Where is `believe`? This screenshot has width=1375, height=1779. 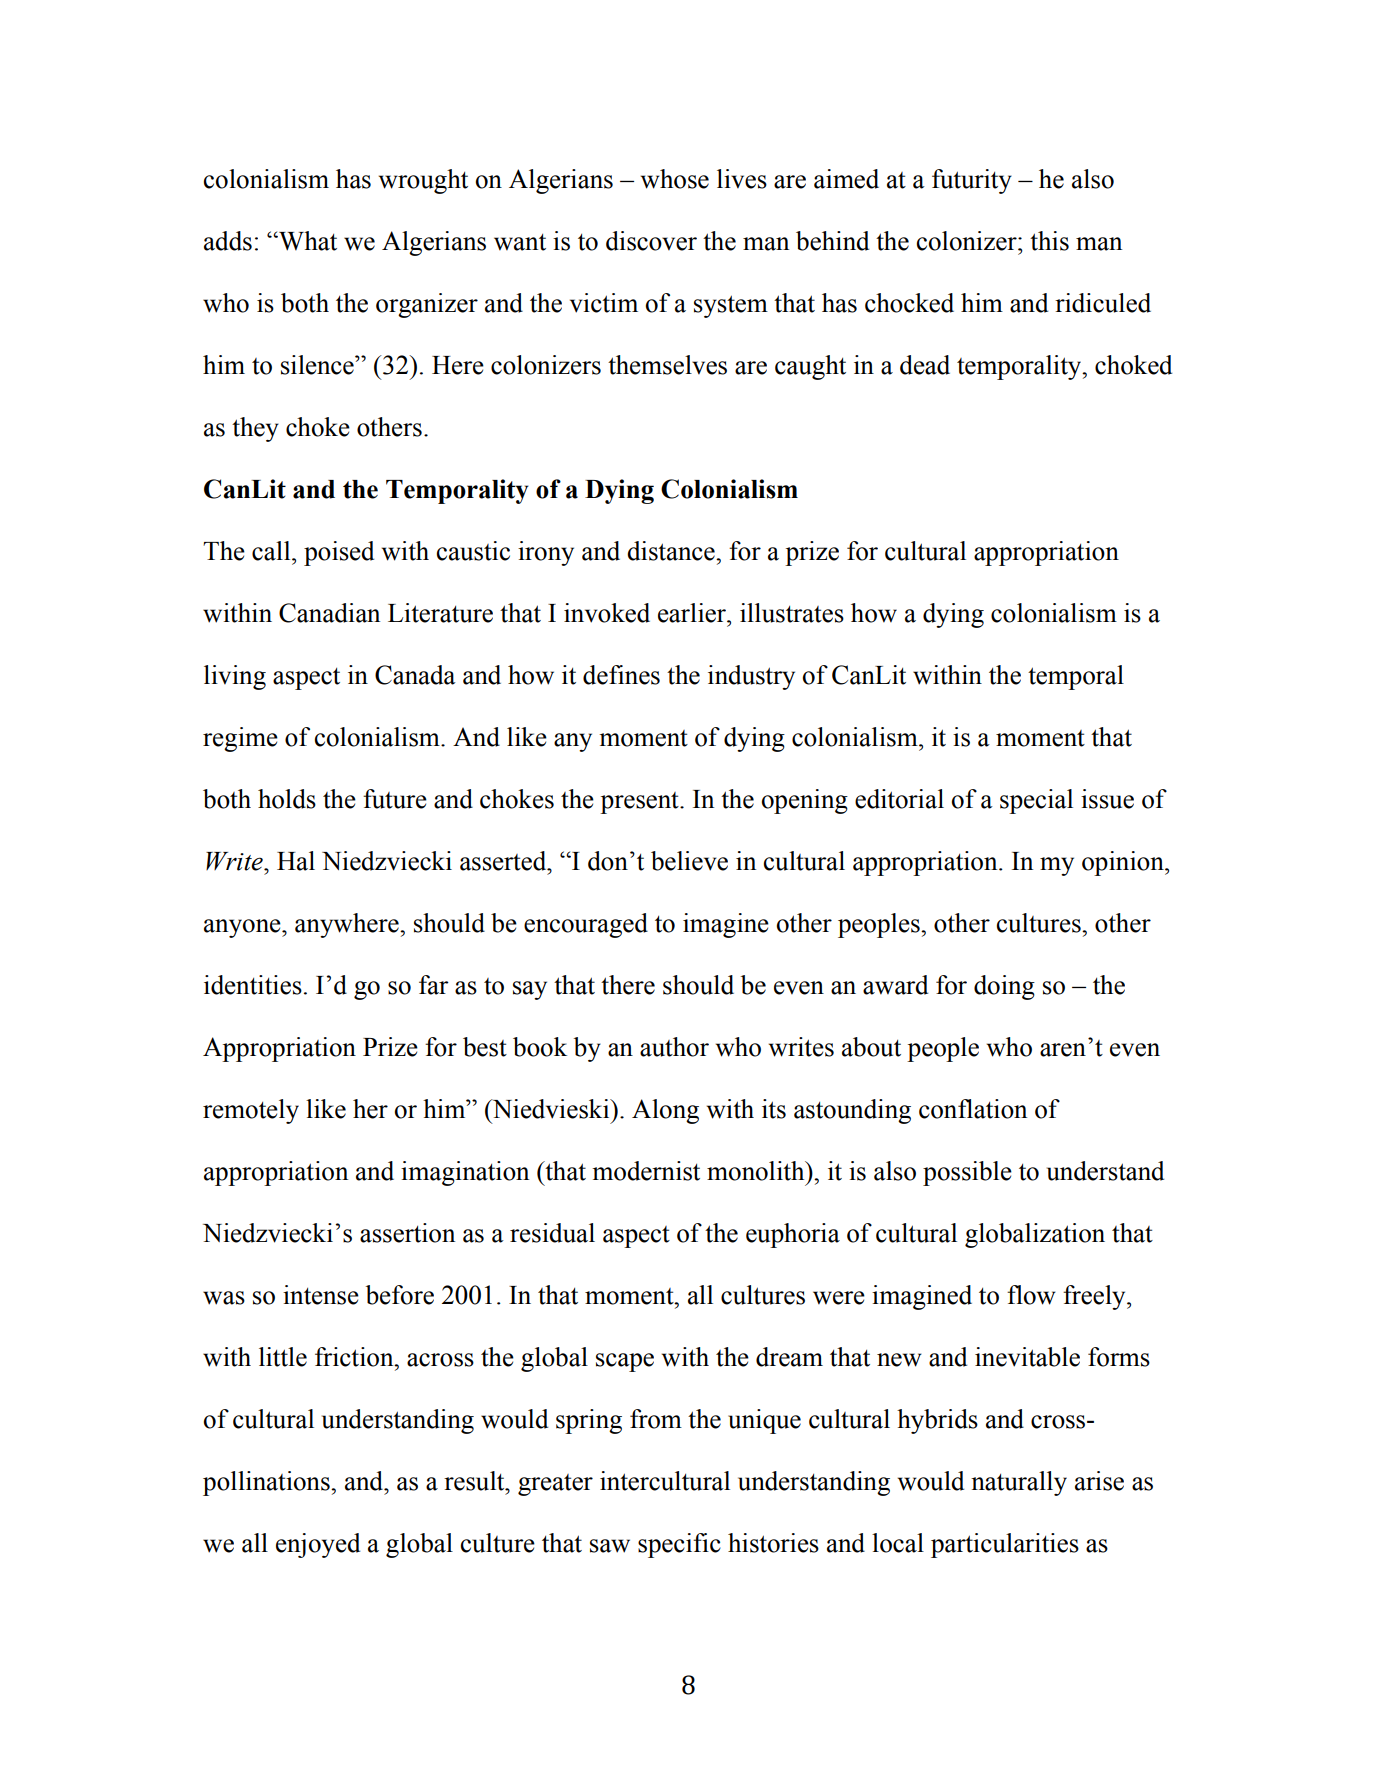 believe is located at coordinates (689, 861).
